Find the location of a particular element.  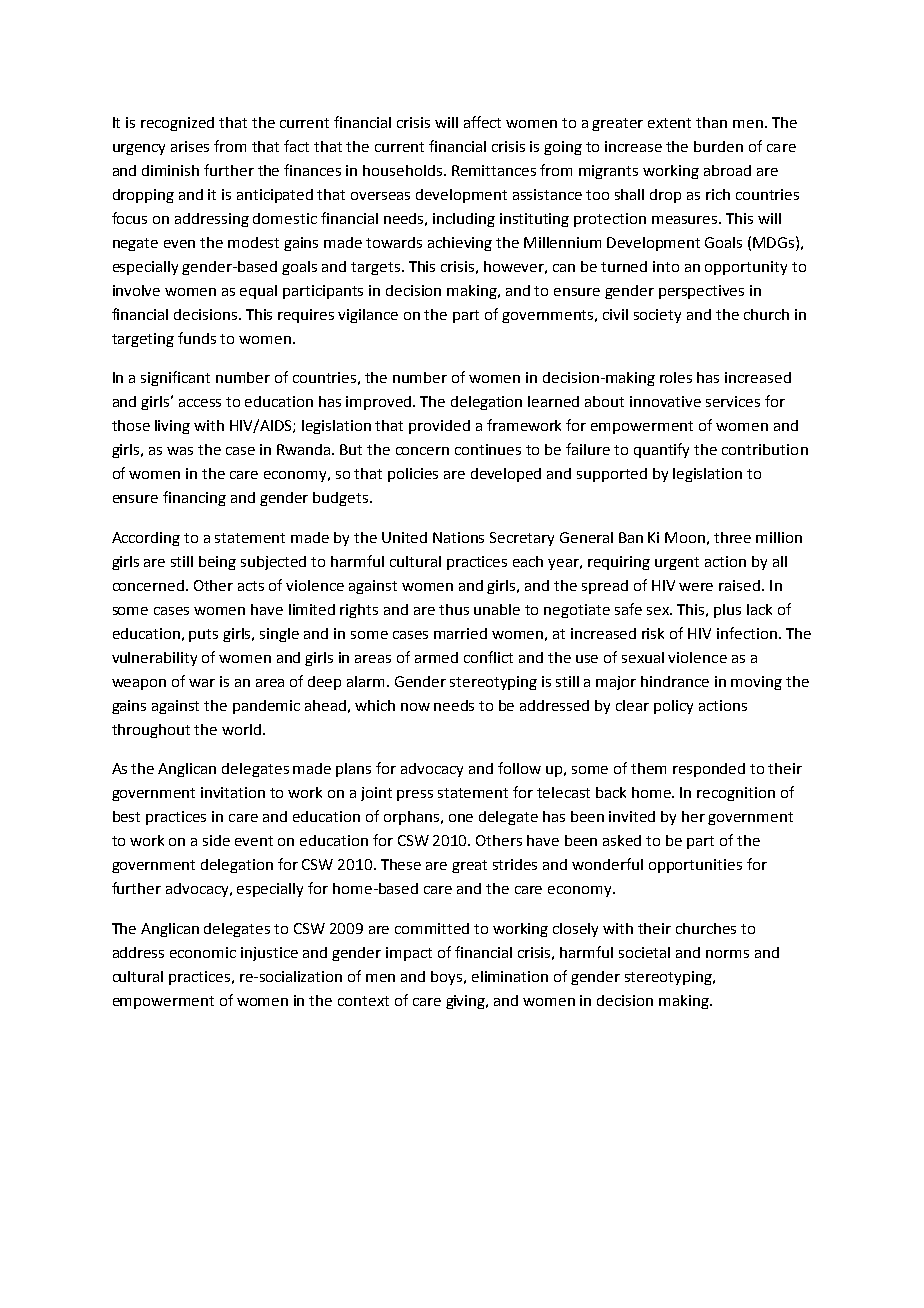

now is located at coordinates (415, 707).
